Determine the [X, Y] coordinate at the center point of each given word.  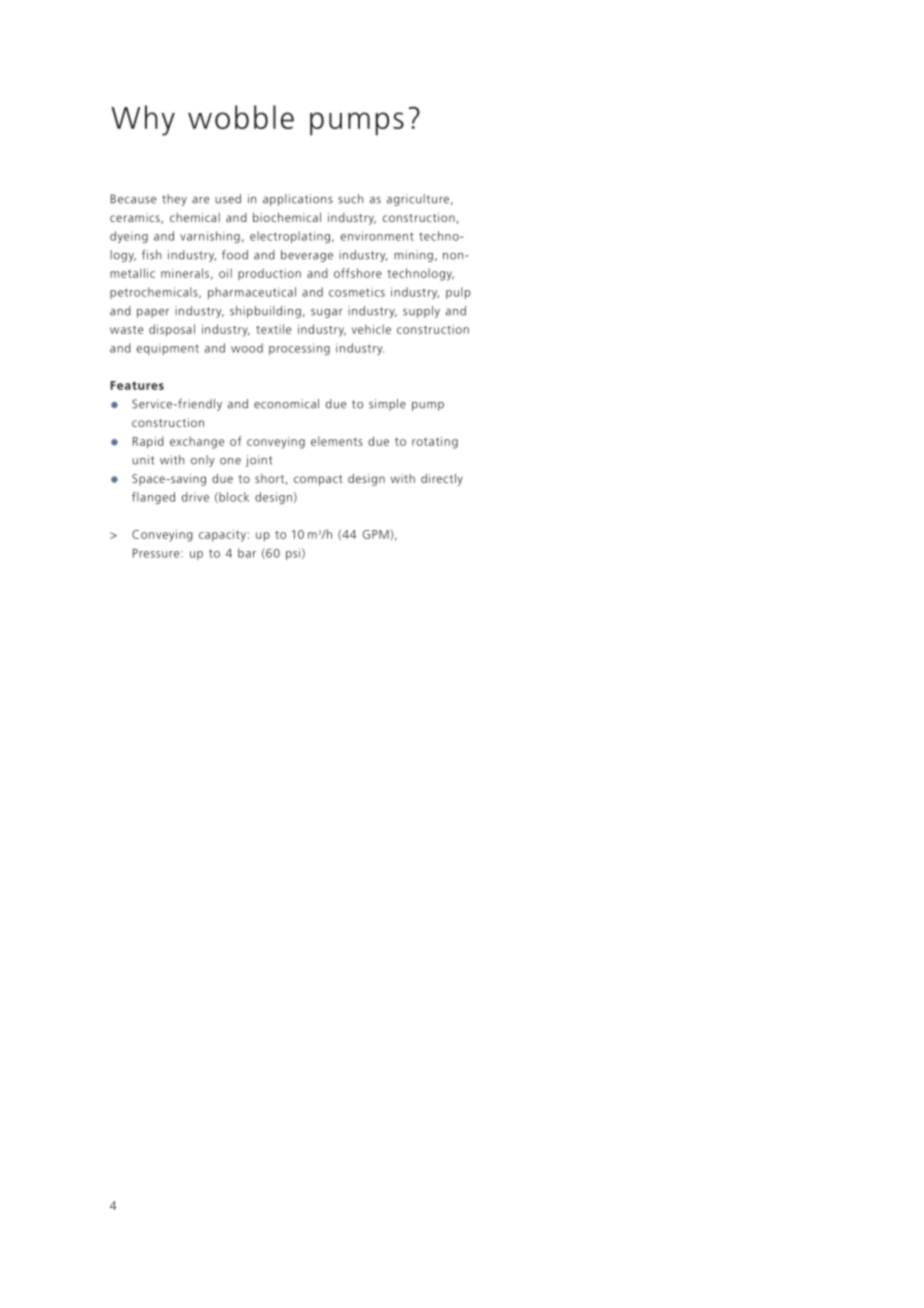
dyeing [129, 237]
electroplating [290, 237]
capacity [222, 535]
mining [413, 256]
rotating [435, 442]
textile [273, 329]
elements [337, 441]
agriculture [418, 200]
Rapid [148, 442]
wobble [241, 117]
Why [143, 120]
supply [421, 312]
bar [247, 553]
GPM [376, 534]
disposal [172, 330]
